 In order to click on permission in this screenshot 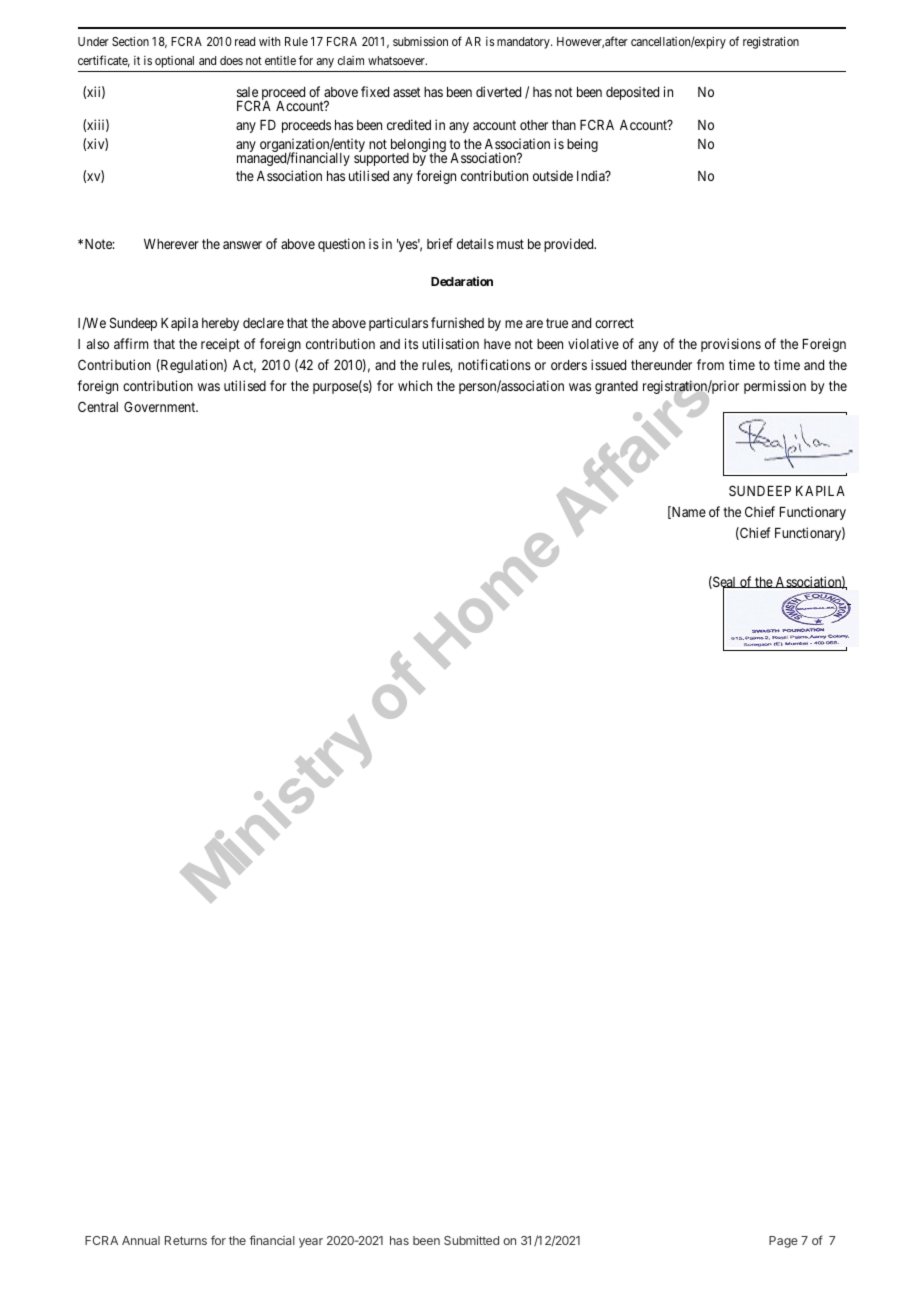, I will do `click(775, 387)`.
